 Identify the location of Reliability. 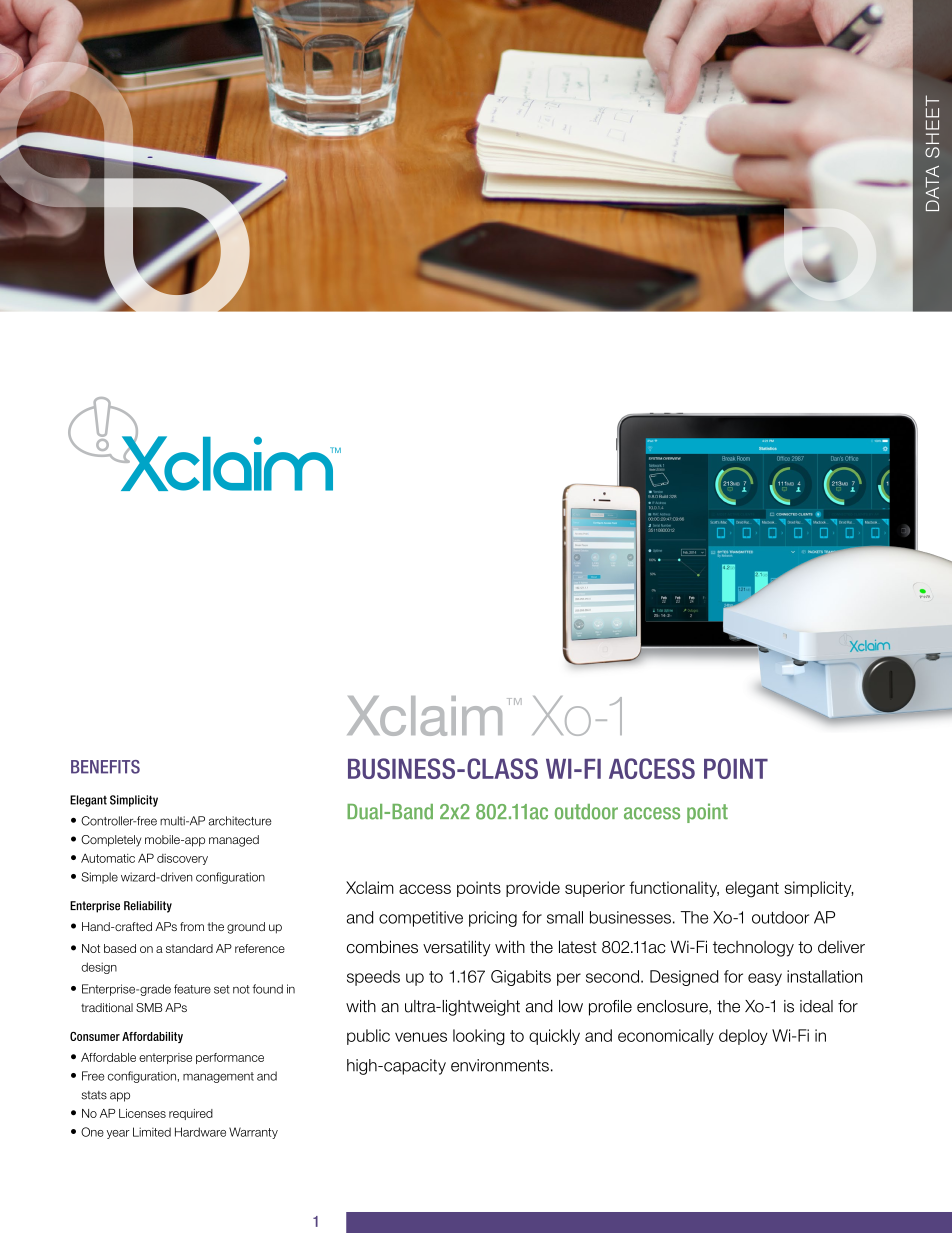
(148, 907).
